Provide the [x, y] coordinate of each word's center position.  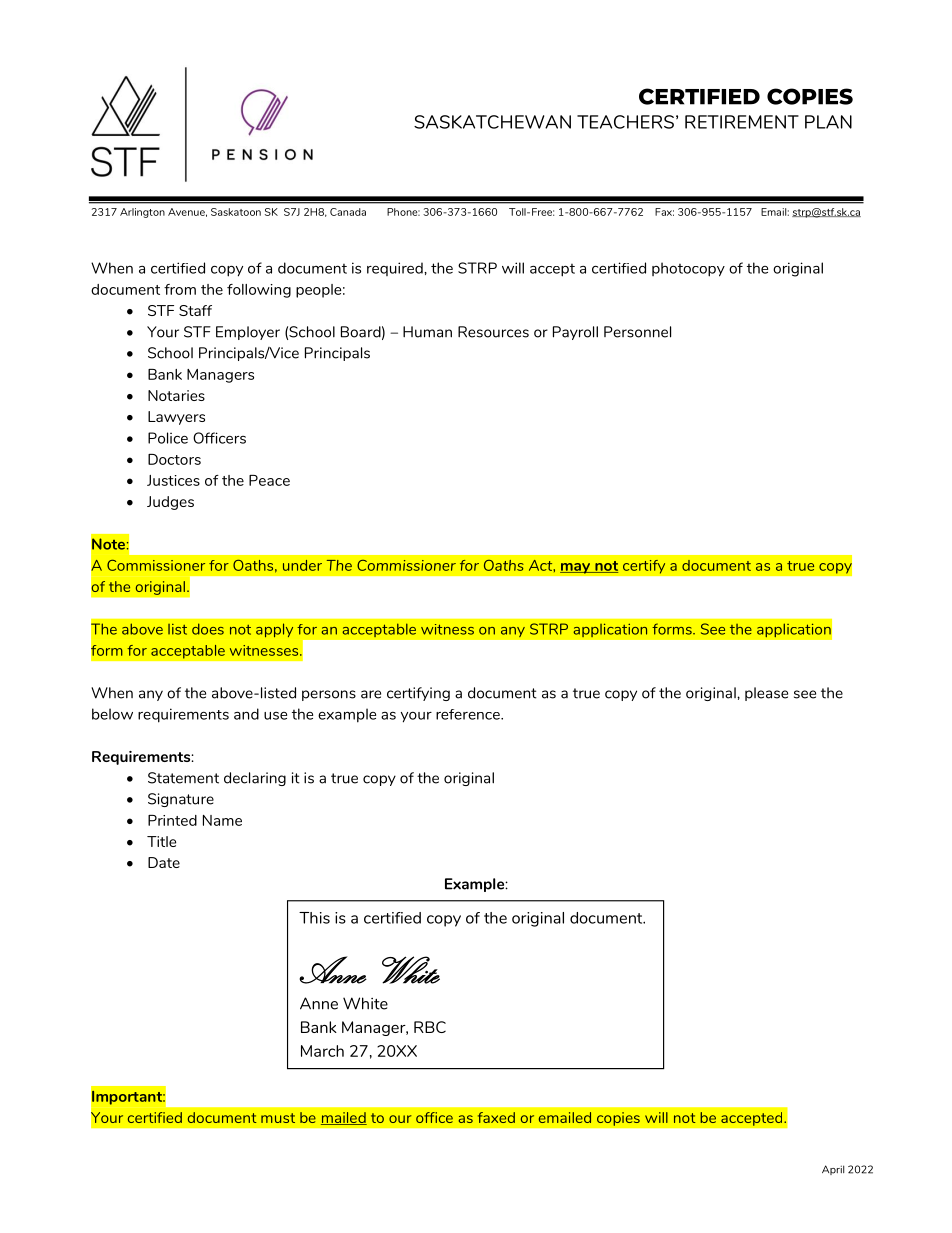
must [278, 1118]
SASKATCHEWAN [492, 122]
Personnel [637, 332]
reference [469, 714]
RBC [430, 1027]
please [766, 694]
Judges [170, 503]
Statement [183, 778]
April [833, 1170]
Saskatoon [236, 212]
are [371, 694]
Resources [493, 332]
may [576, 568]
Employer [248, 333]
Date [164, 862]
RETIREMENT [742, 122]
